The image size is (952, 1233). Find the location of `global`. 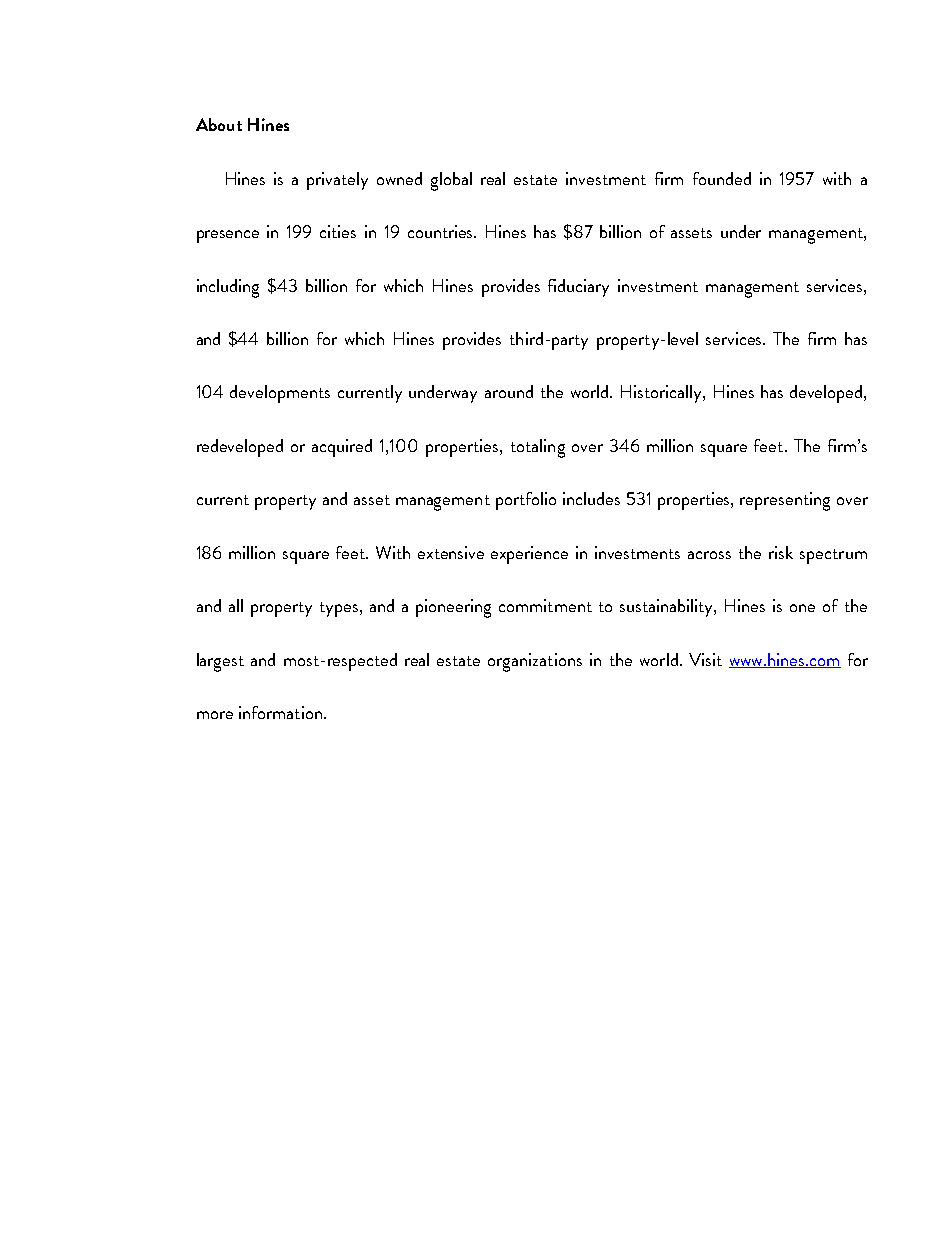

global is located at coordinates (451, 181).
